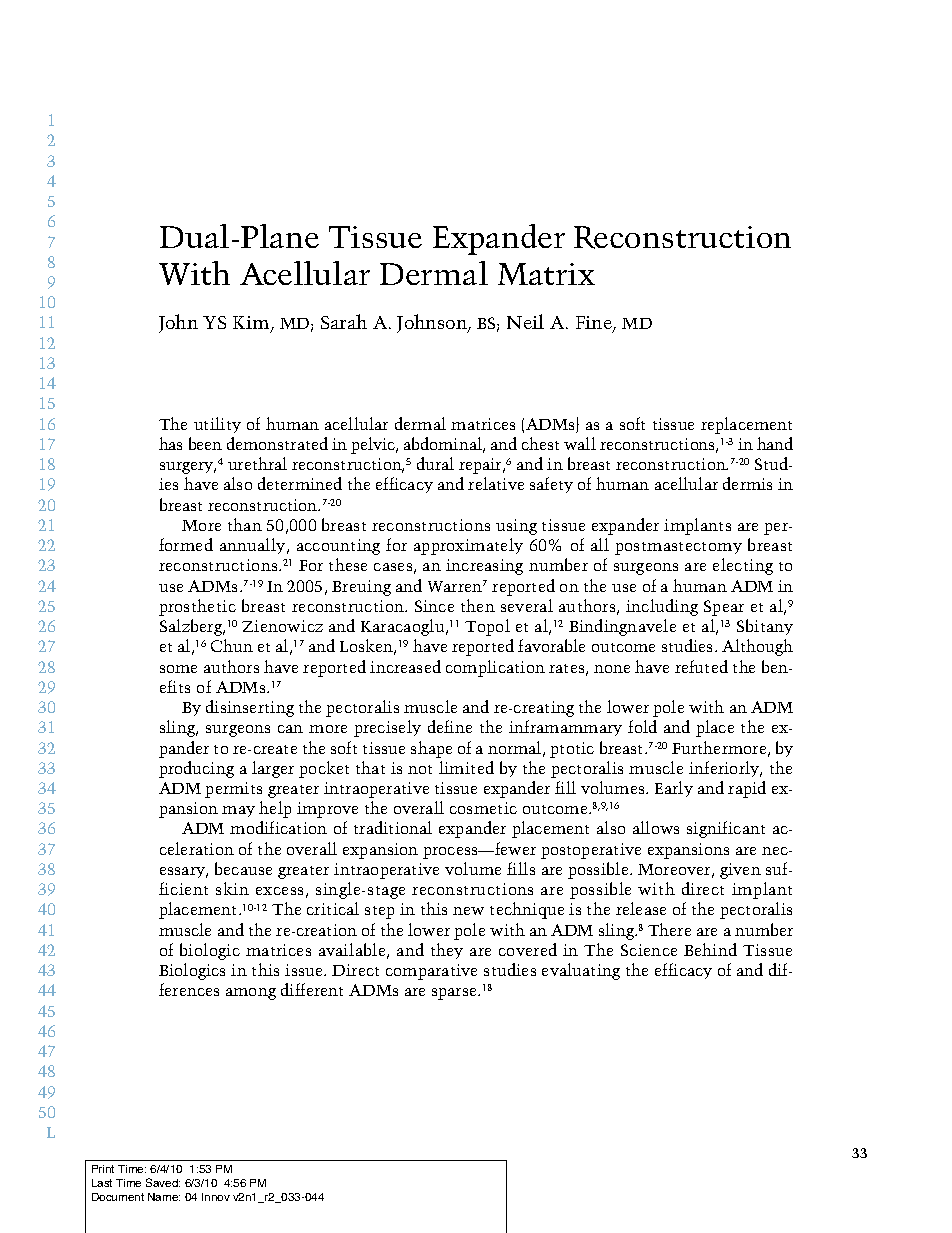 This screenshot has height=1233, width=952. What do you see at coordinates (642, 726) in the screenshot?
I see `fold` at bounding box center [642, 726].
